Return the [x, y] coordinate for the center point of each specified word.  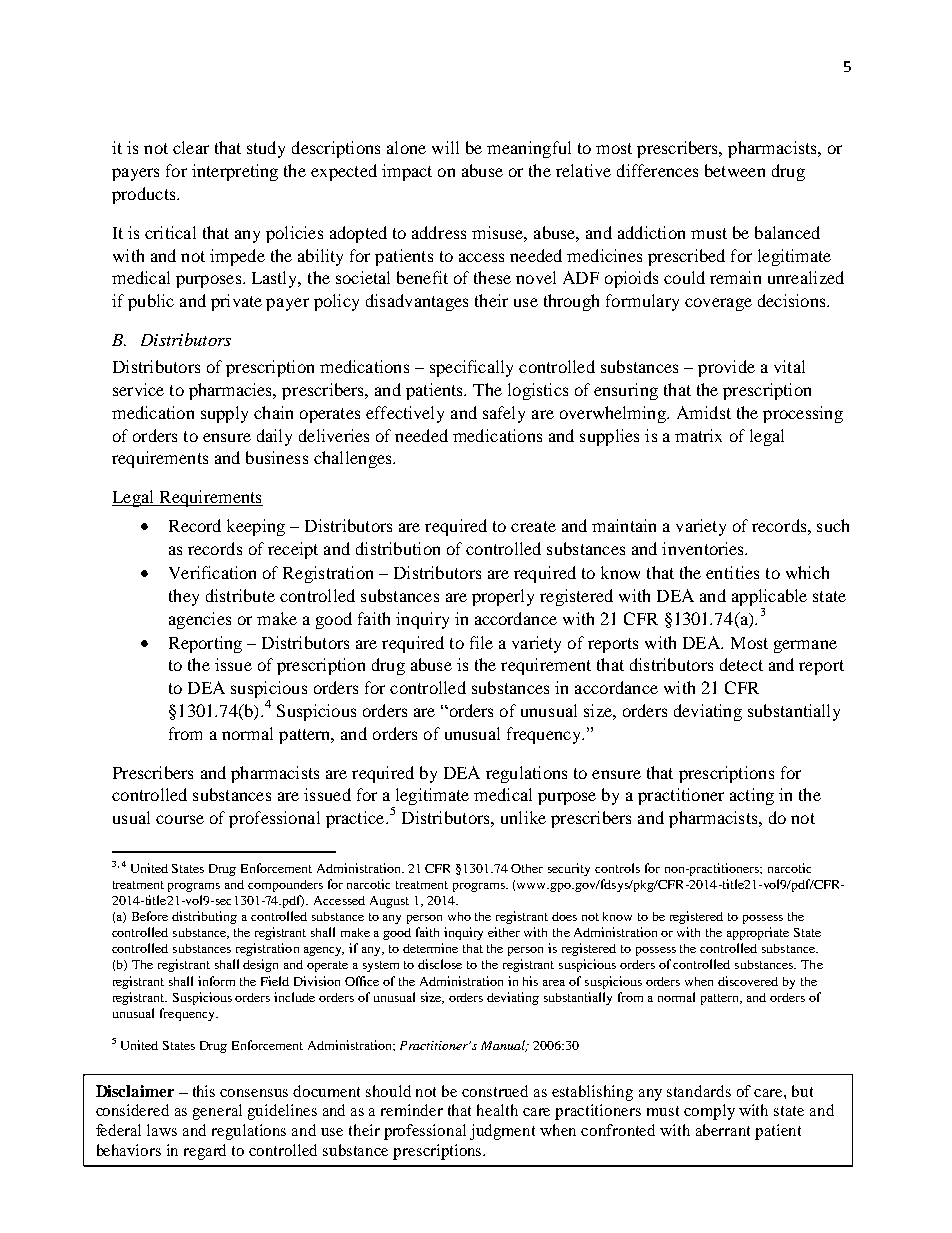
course [180, 819]
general [217, 1112]
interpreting [235, 172]
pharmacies [232, 391]
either [504, 932]
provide [726, 368]
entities [732, 572]
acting [752, 796]
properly [503, 597]
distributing [204, 917]
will [445, 147]
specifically [471, 368]
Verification [212, 572]
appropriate [758, 933]
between [735, 170]
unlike [523, 817]
